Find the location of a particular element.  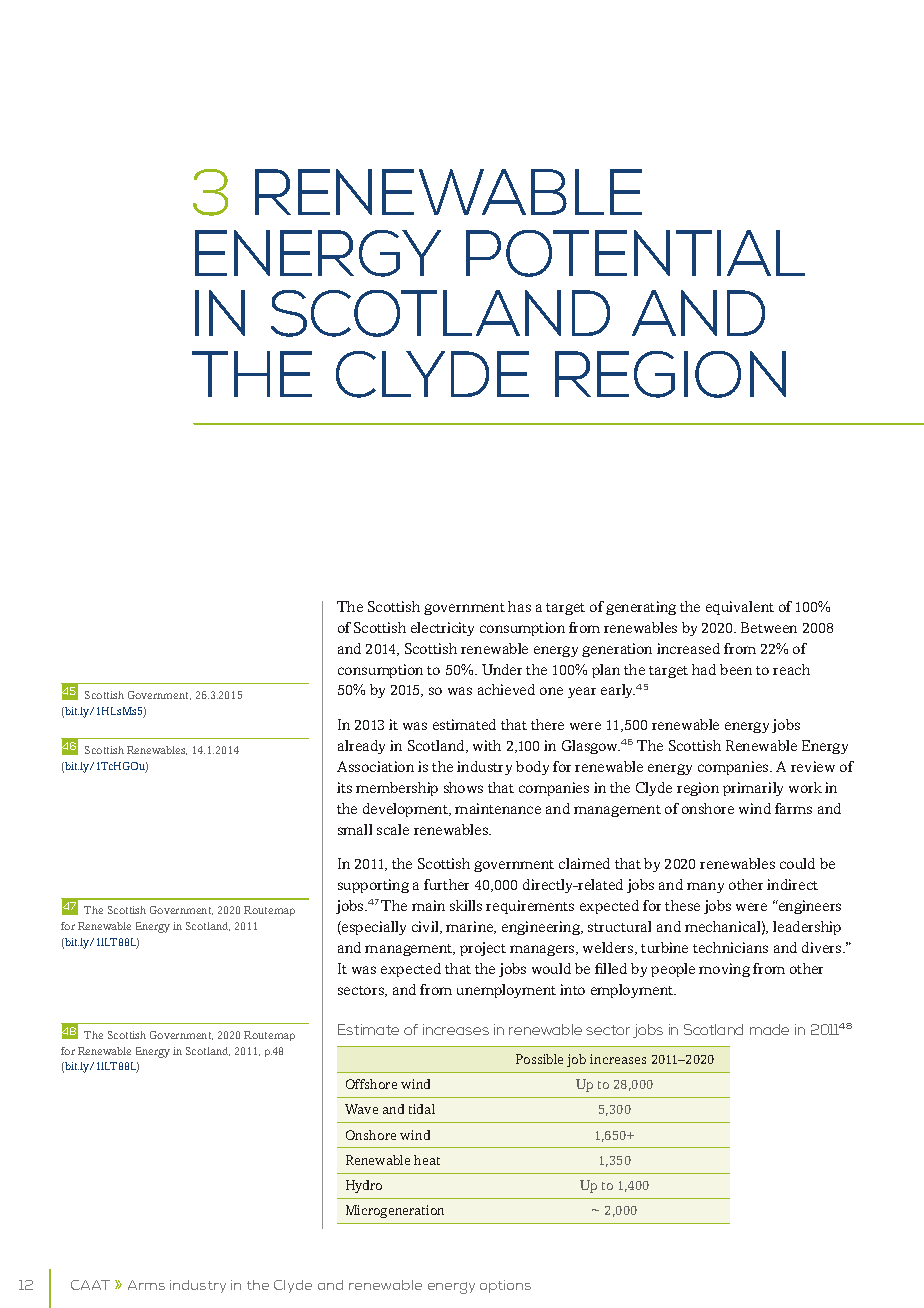

civil is located at coordinates (426, 927).
